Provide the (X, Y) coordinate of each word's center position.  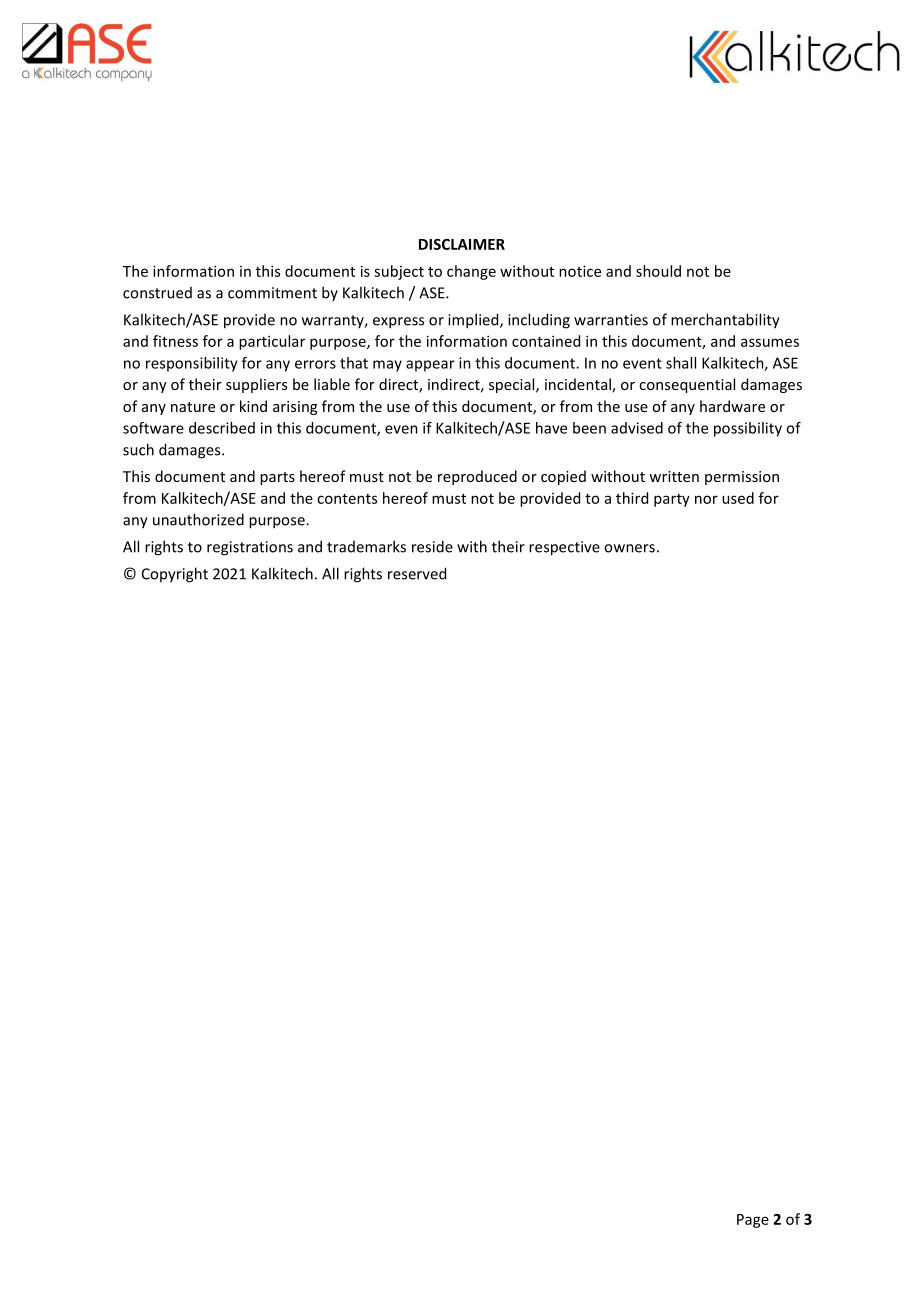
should (658, 271)
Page (753, 1221)
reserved (417, 573)
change (471, 272)
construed (157, 293)
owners (629, 548)
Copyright (175, 575)
